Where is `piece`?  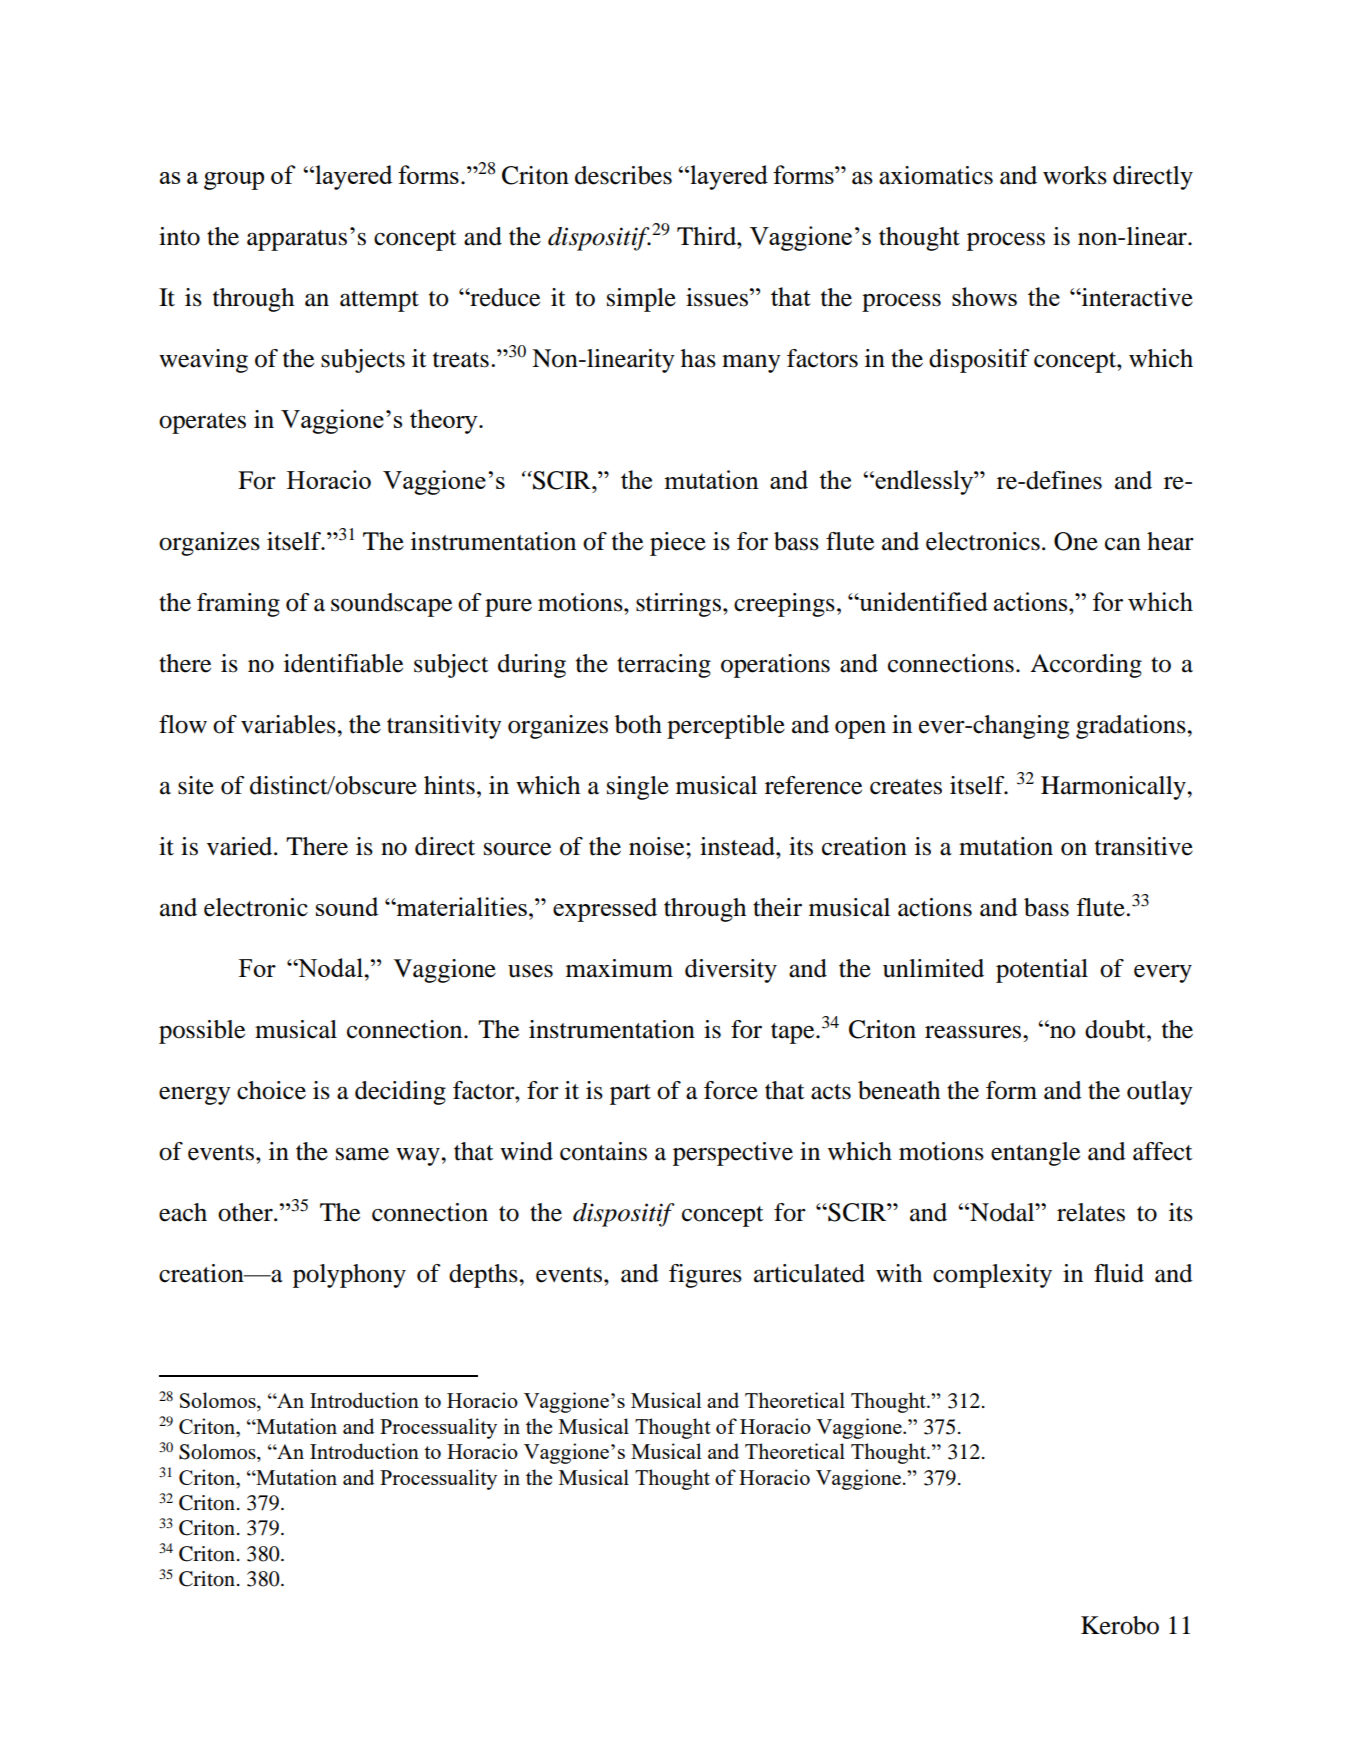 piece is located at coordinates (678, 544).
